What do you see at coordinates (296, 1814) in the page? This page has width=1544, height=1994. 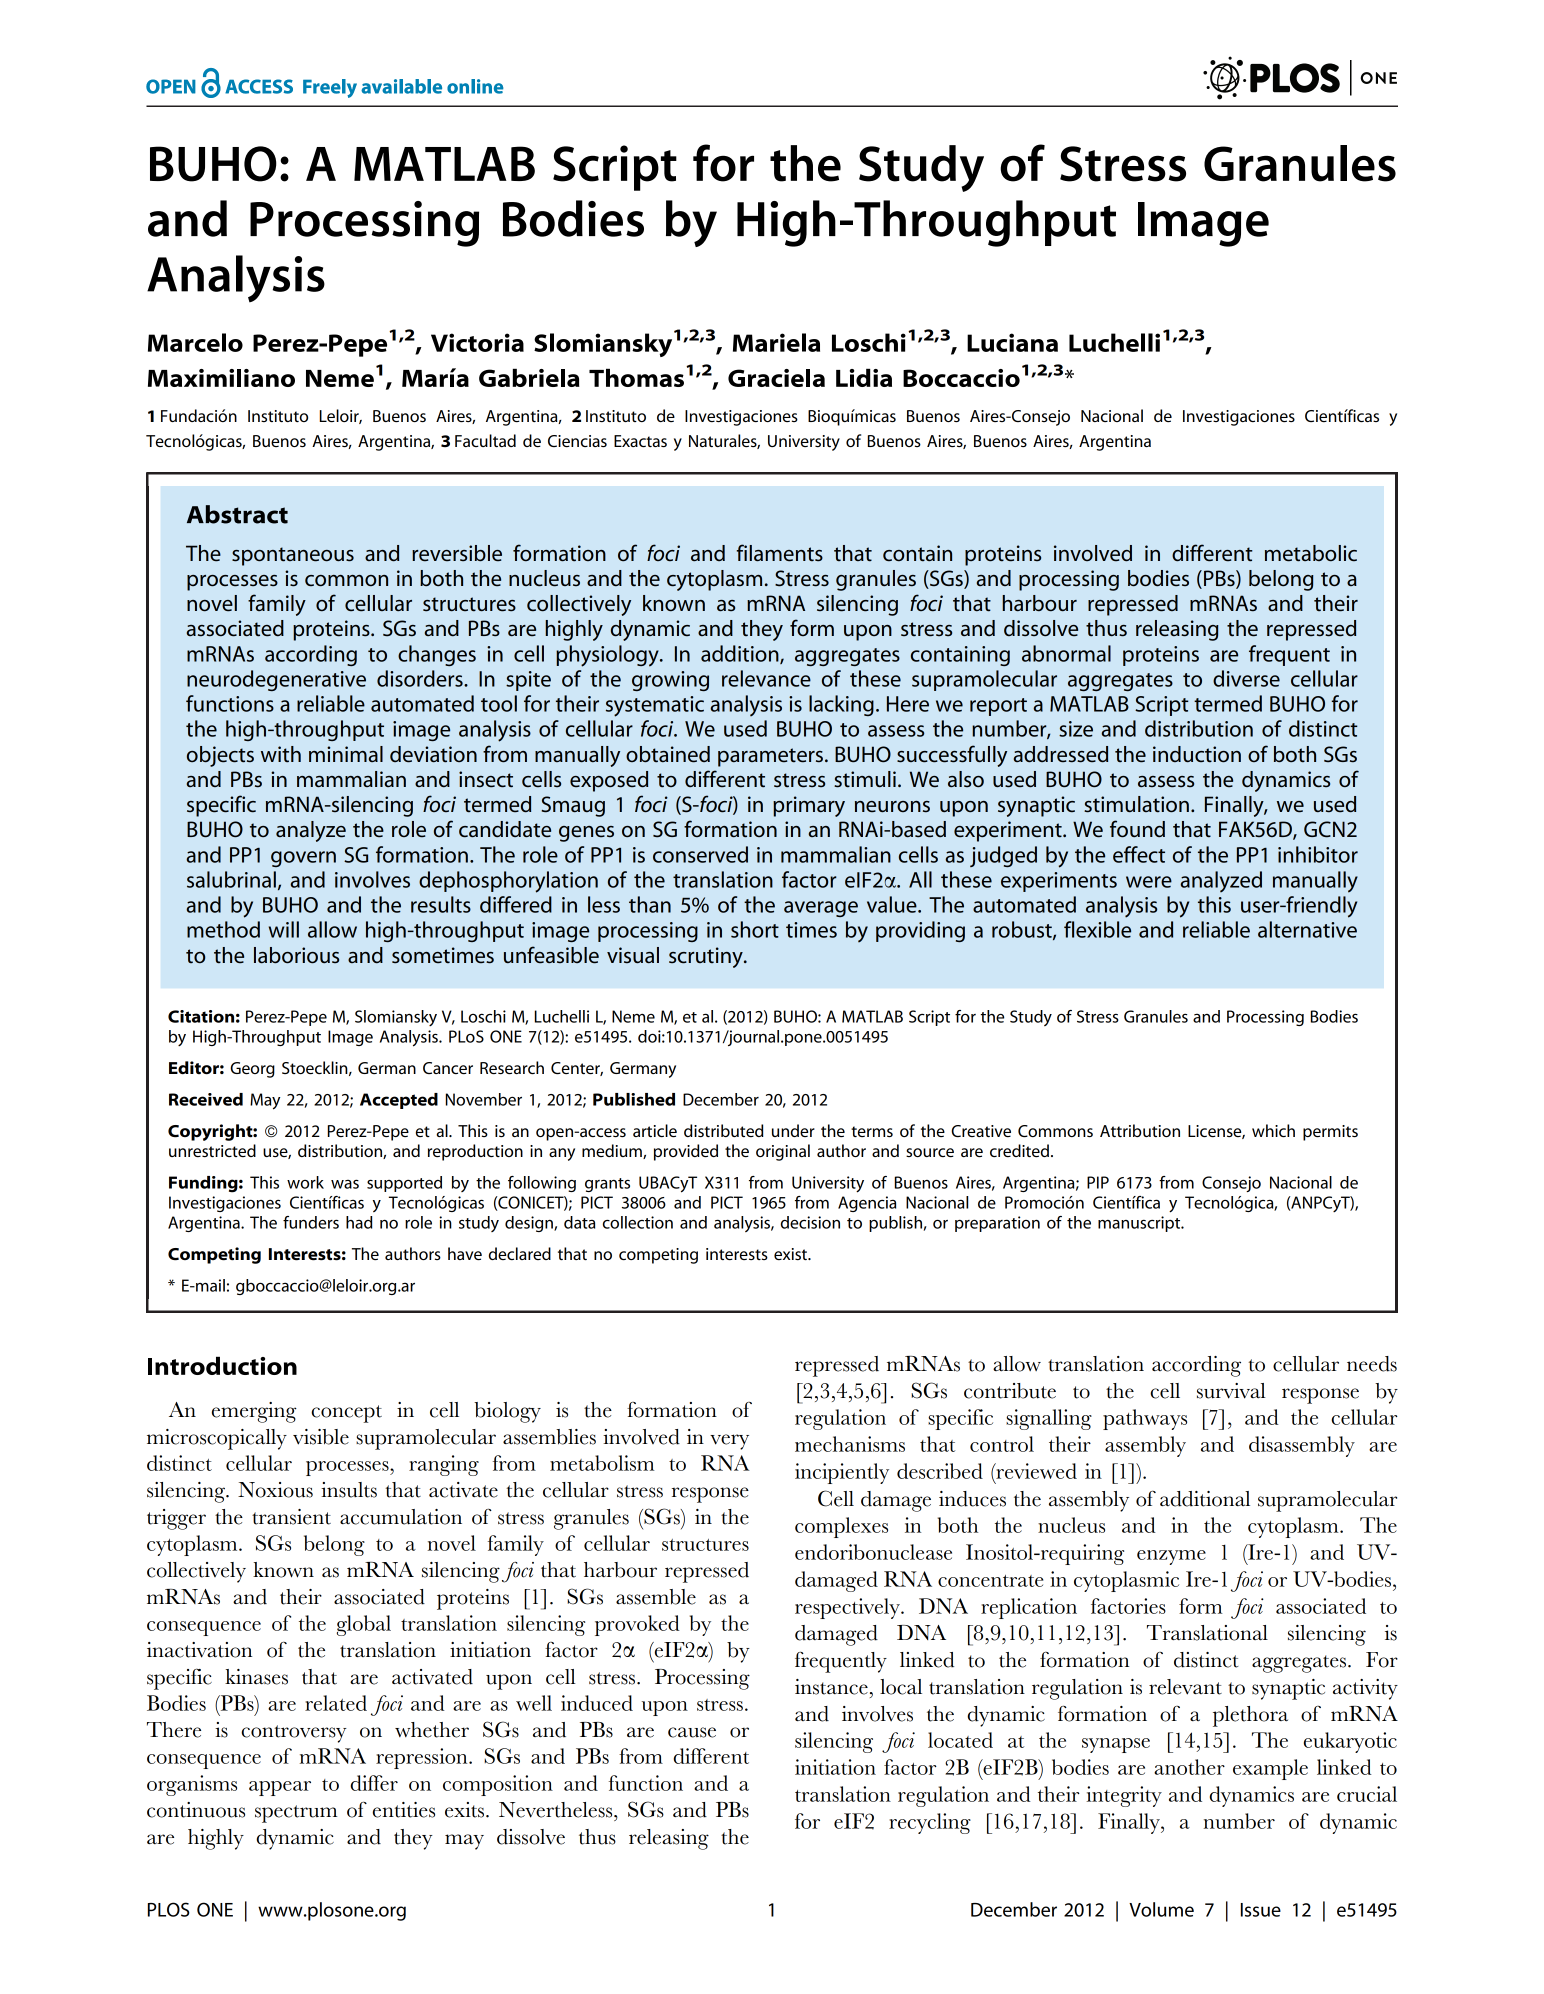 I see `spectrum` at bounding box center [296, 1814].
